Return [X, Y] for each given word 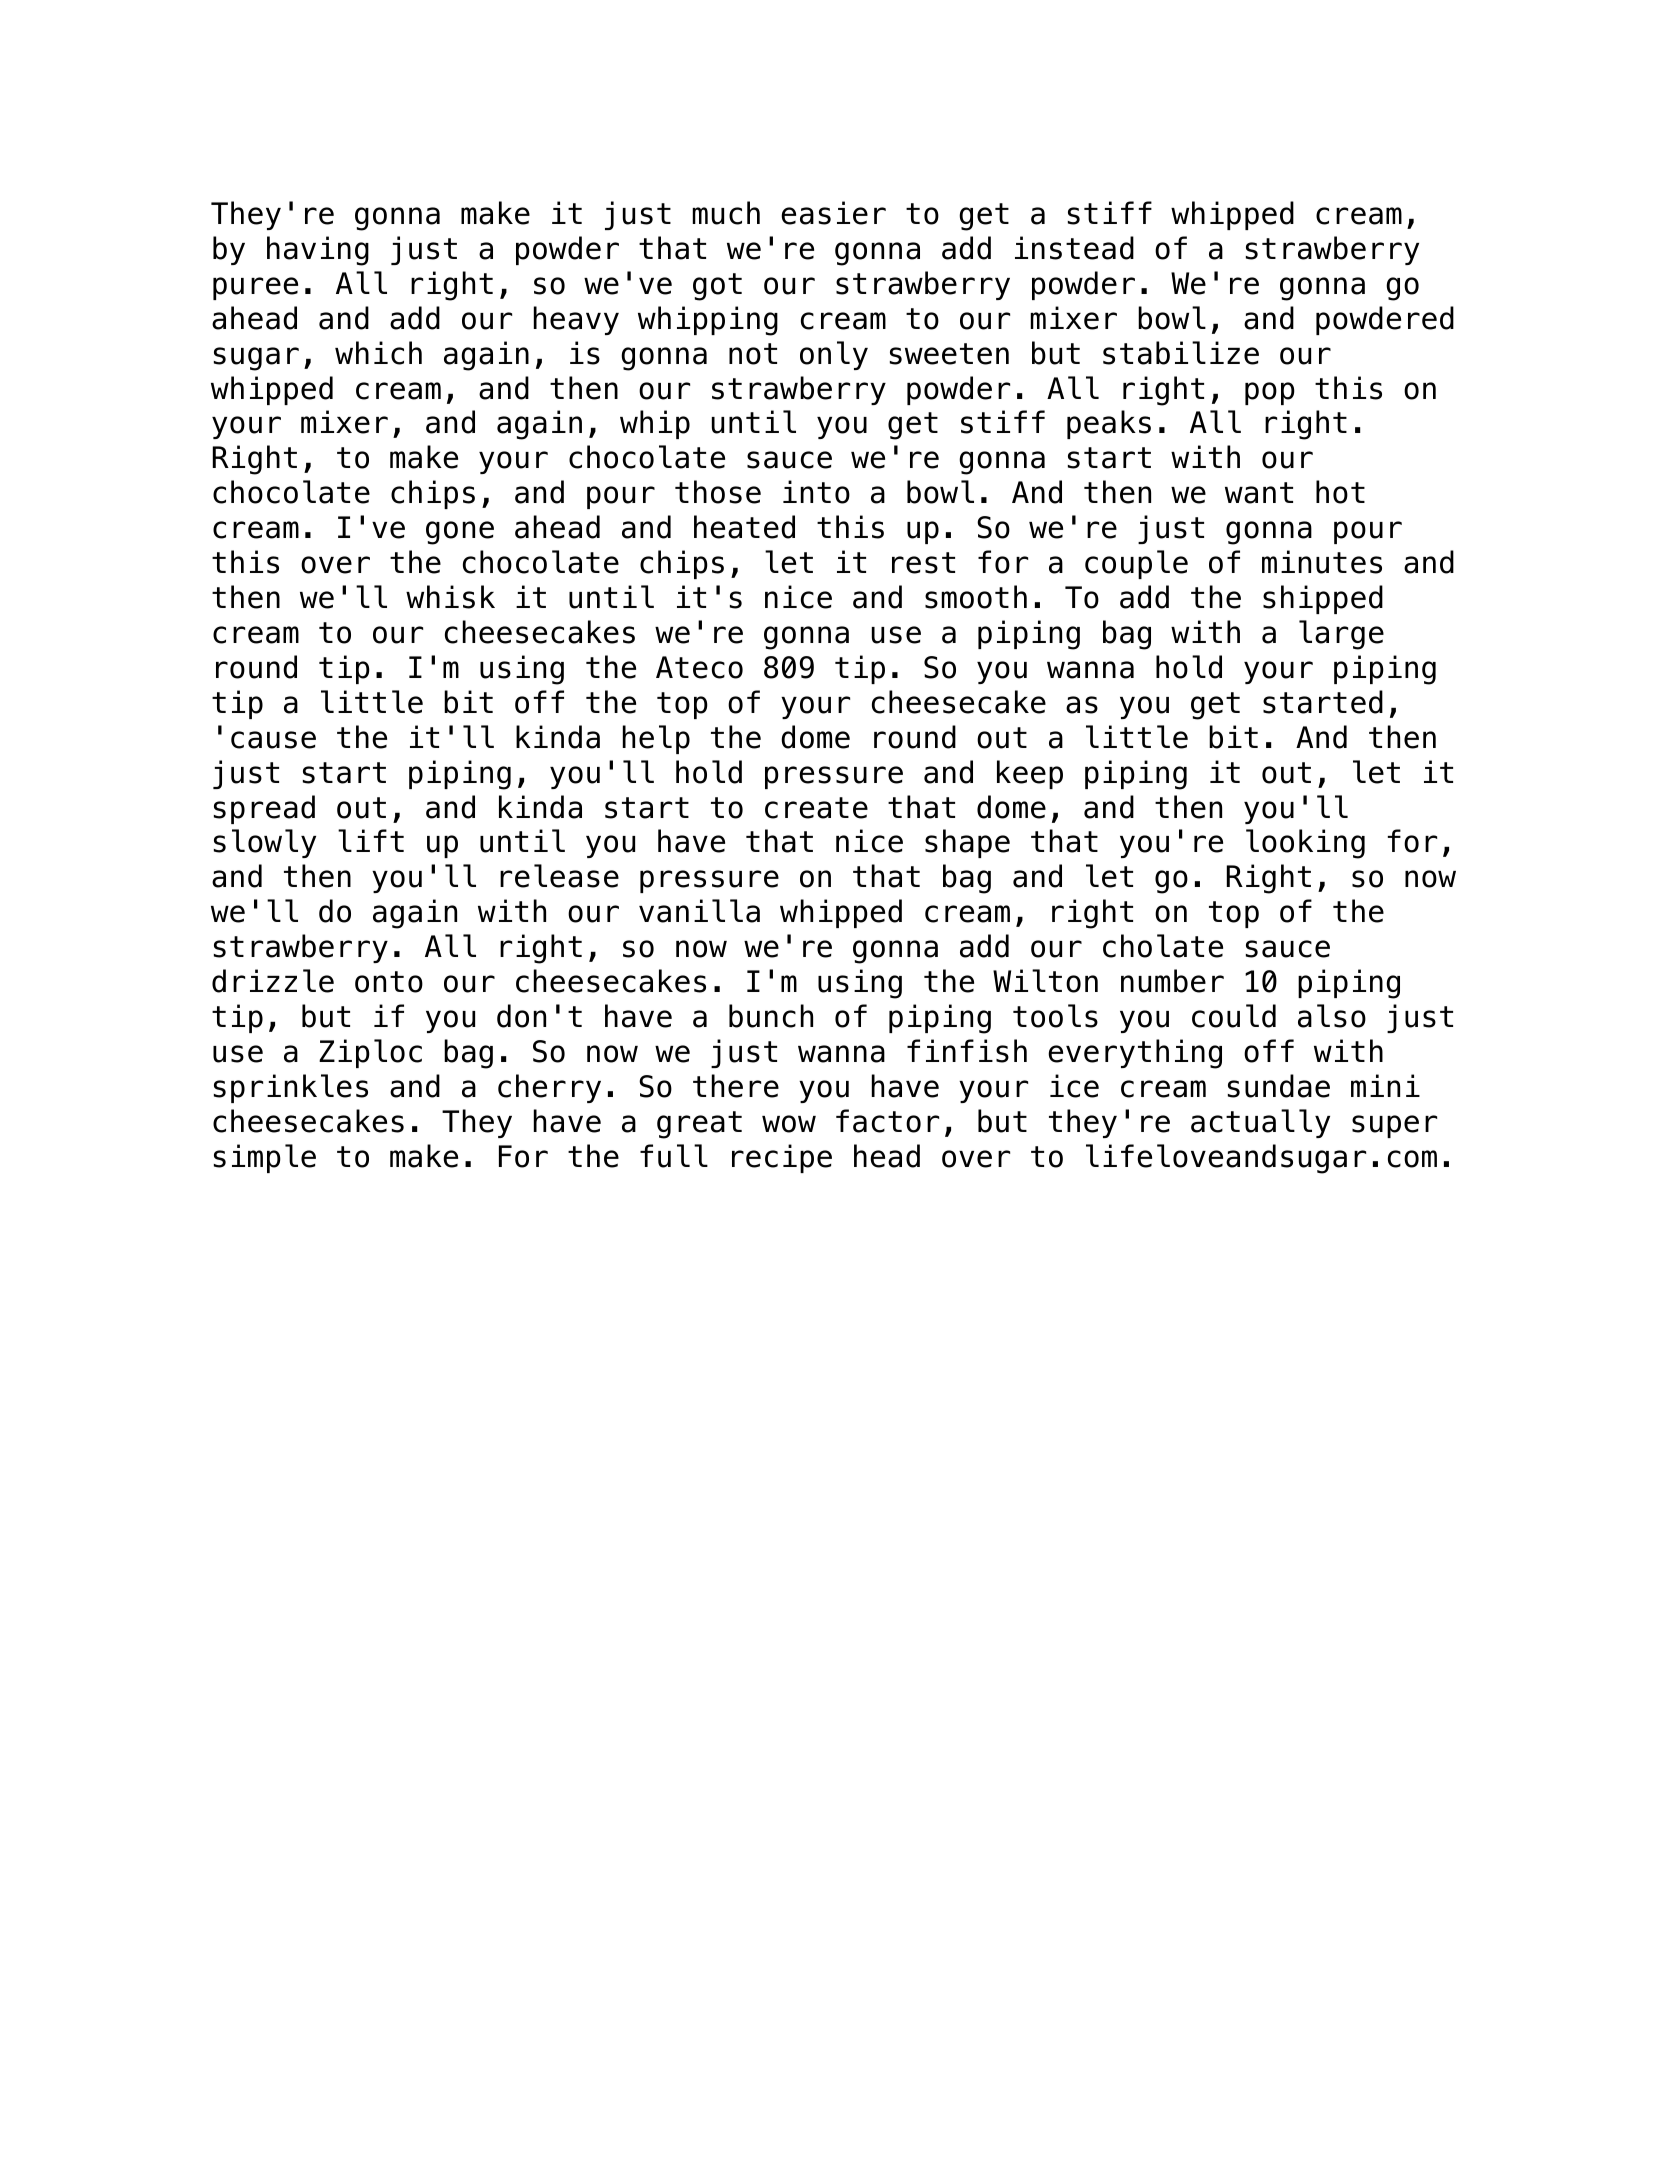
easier [833, 213]
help [656, 739]
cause [273, 740]
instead [1074, 248]
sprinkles [291, 1088]
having [318, 251]
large [1341, 635]
